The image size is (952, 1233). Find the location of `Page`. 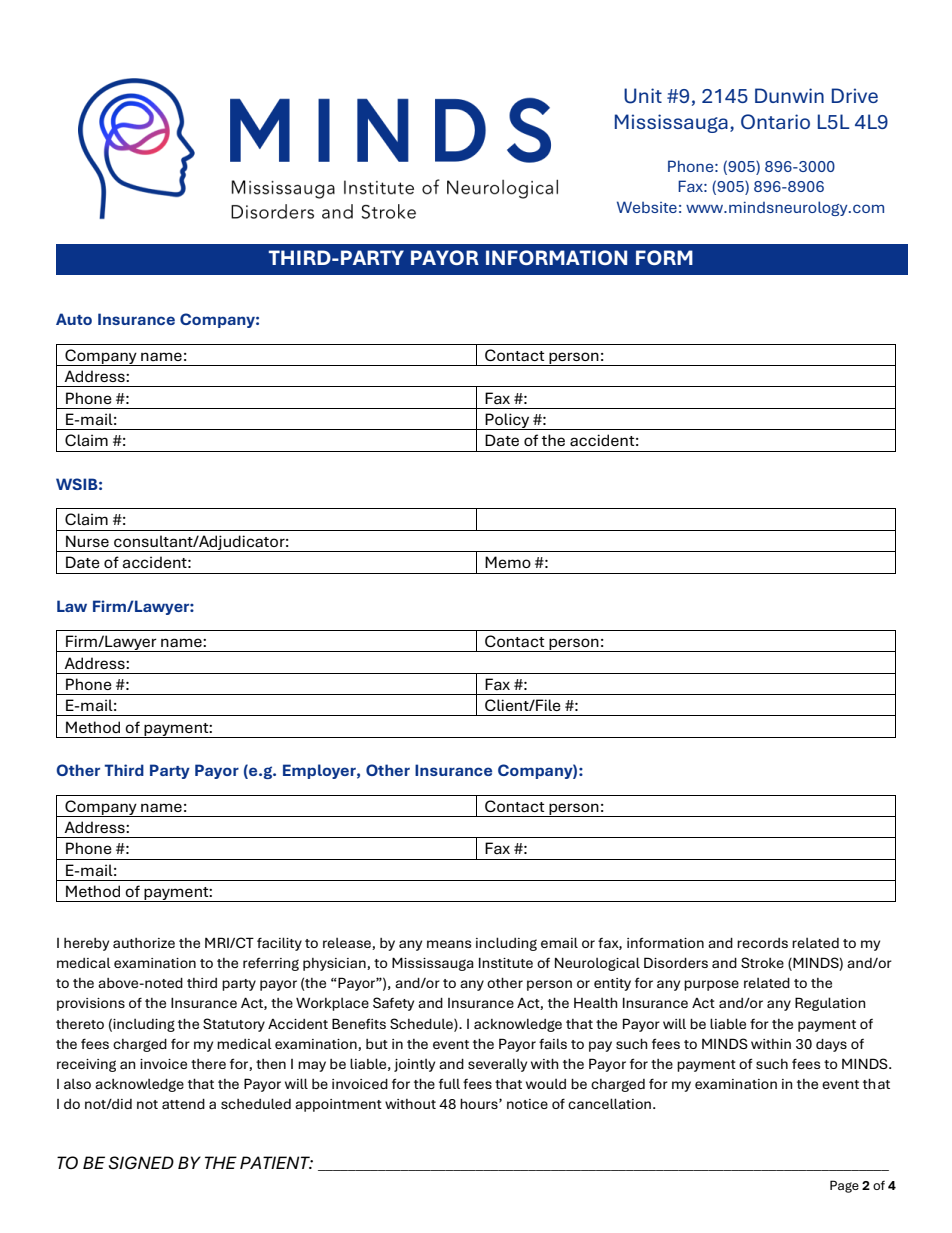

Page is located at coordinates (844, 1186).
